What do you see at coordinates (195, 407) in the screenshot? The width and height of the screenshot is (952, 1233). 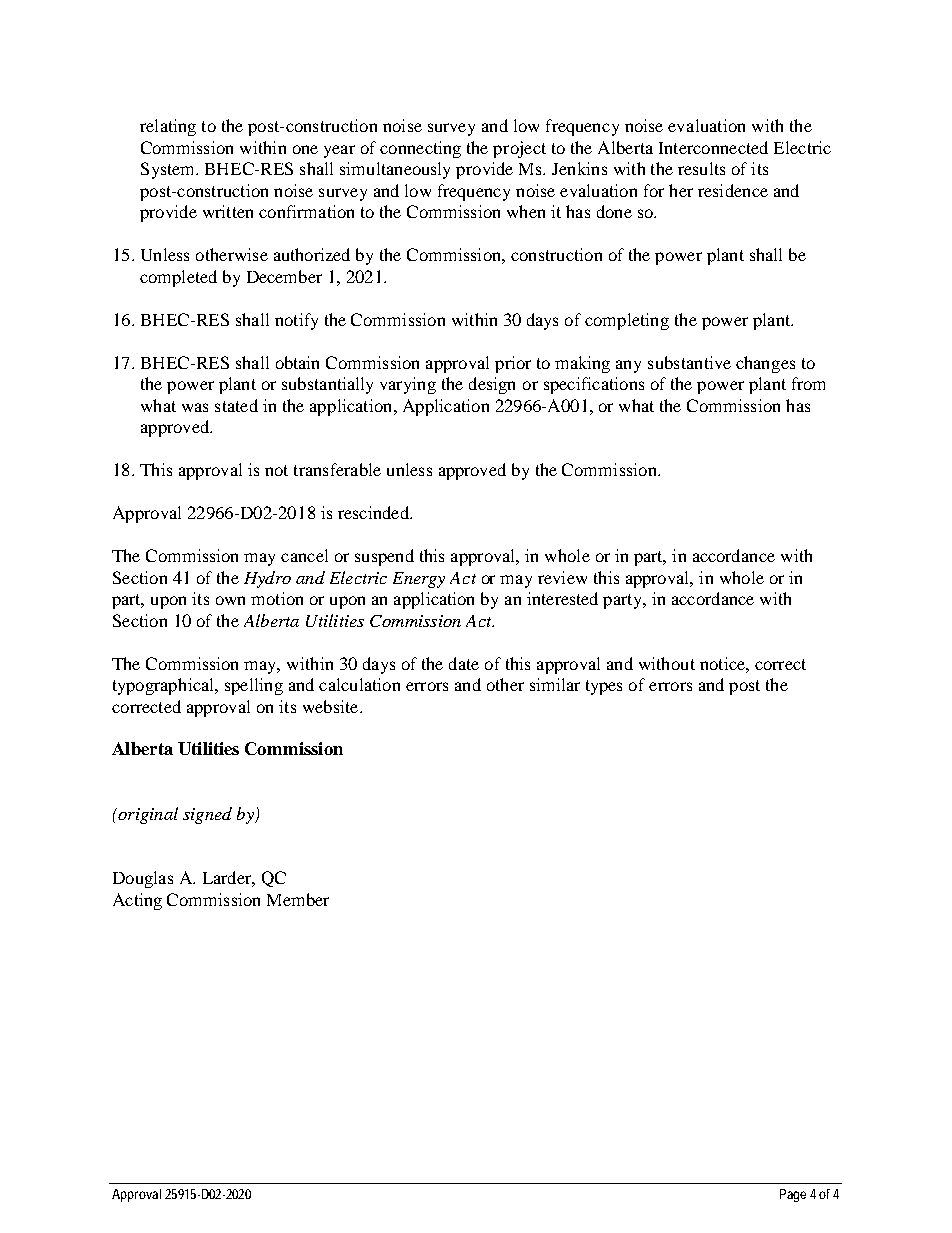 I see `was` at bounding box center [195, 407].
